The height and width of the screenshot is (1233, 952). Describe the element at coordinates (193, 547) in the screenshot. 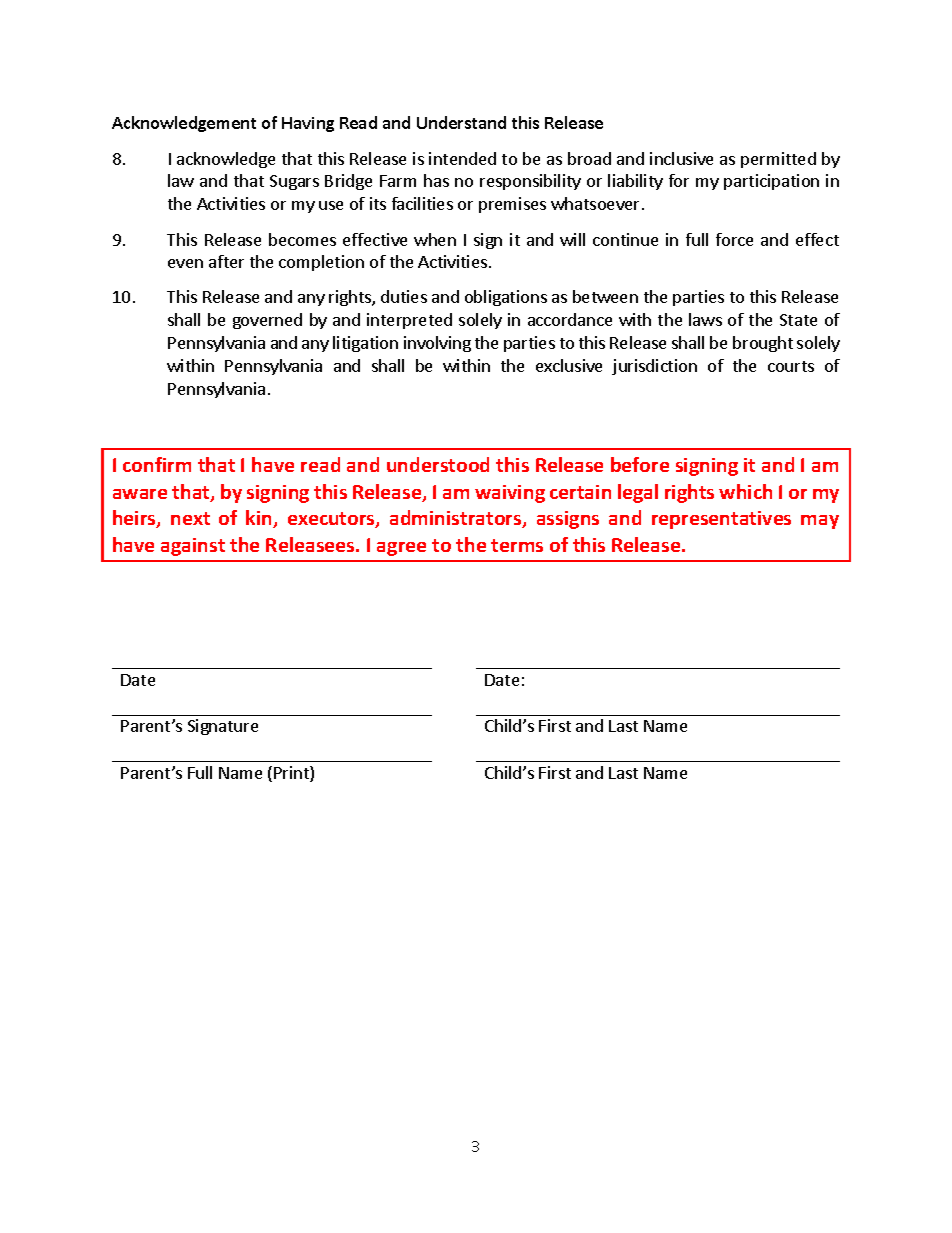

I see `against` at that location.
